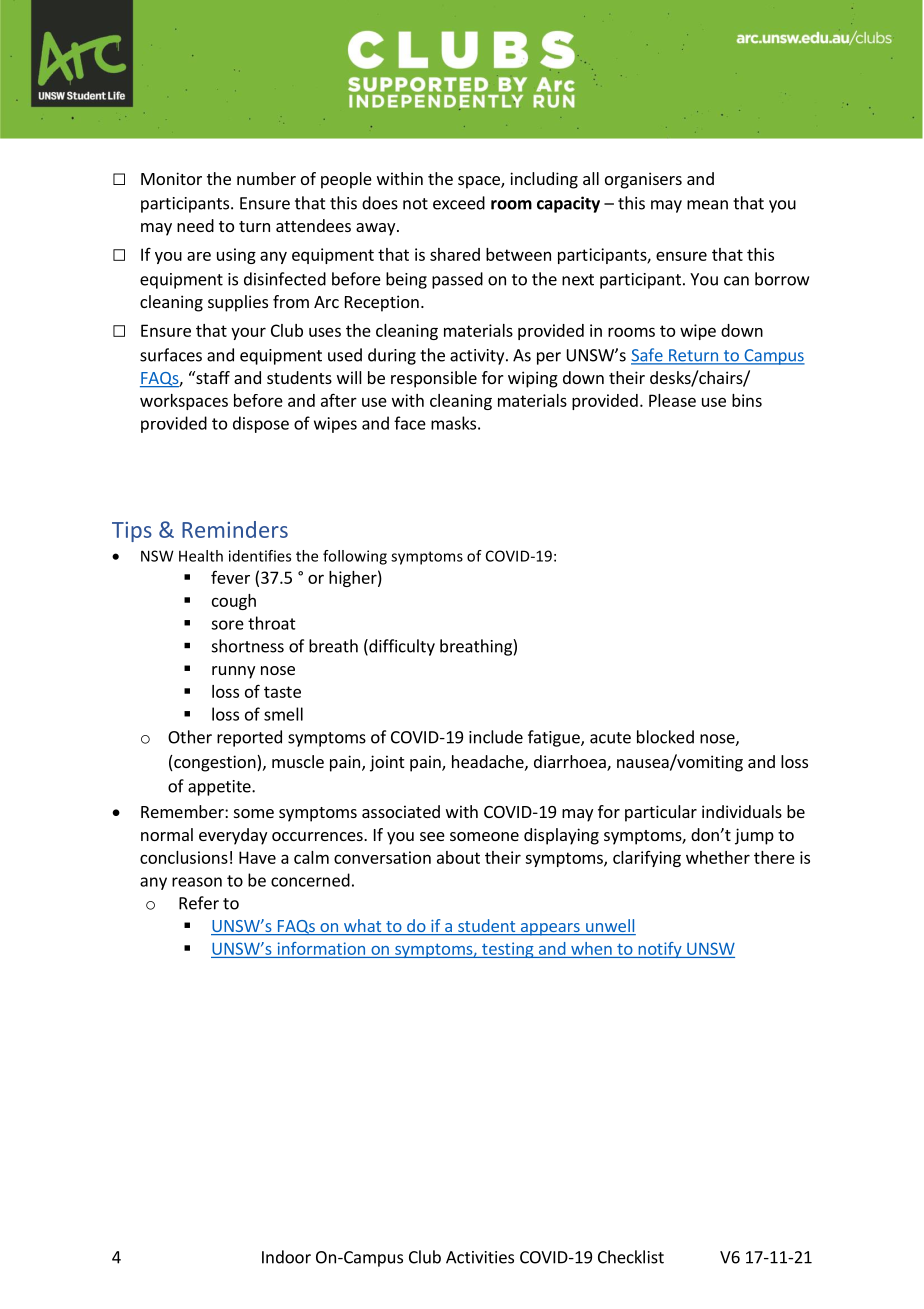 The height and width of the document is (1309, 924). I want to click on reason, so click(197, 882).
